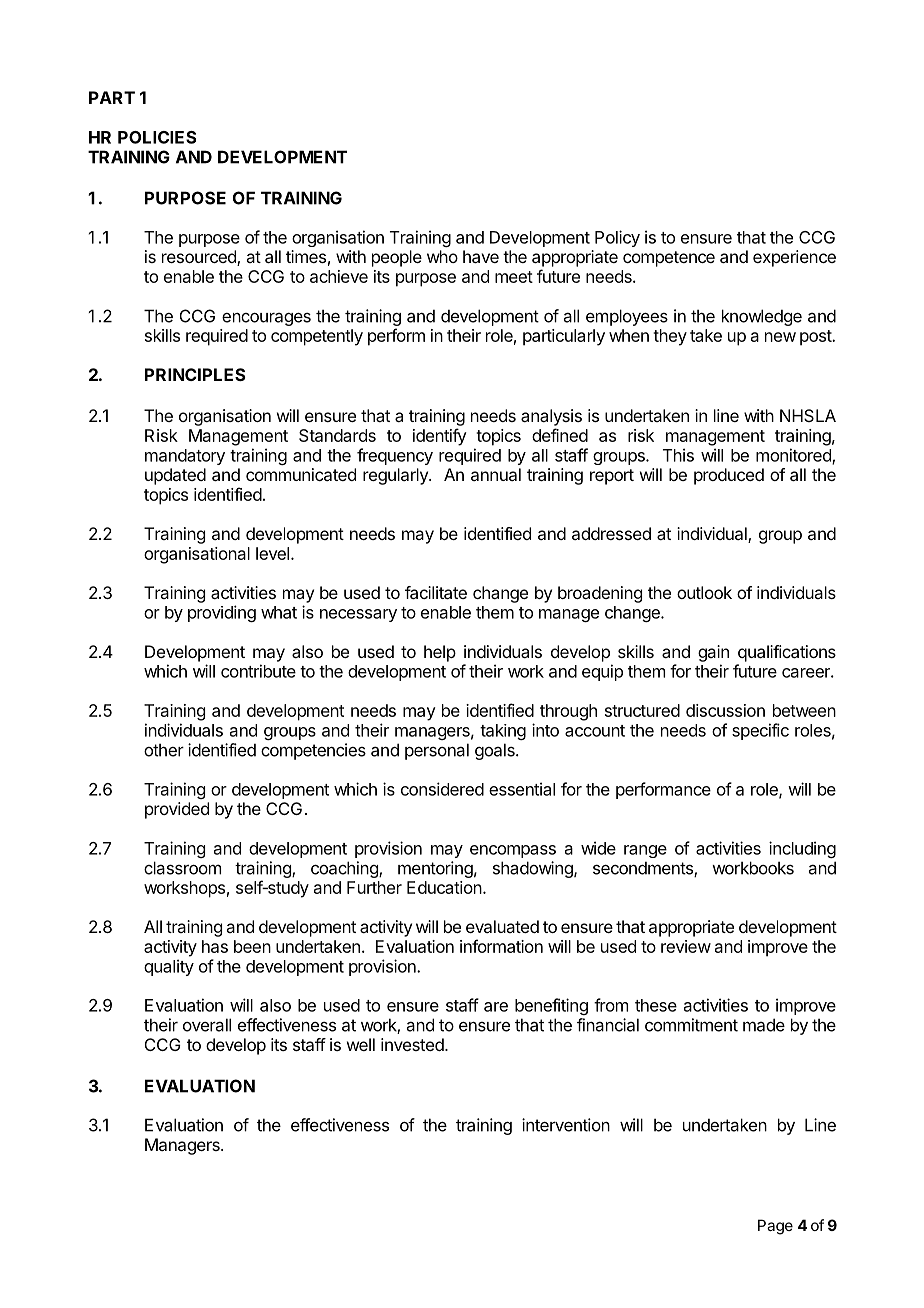 This screenshot has height=1308, width=924. Describe the element at coordinates (729, 476) in the screenshot. I see `produced` at that location.
